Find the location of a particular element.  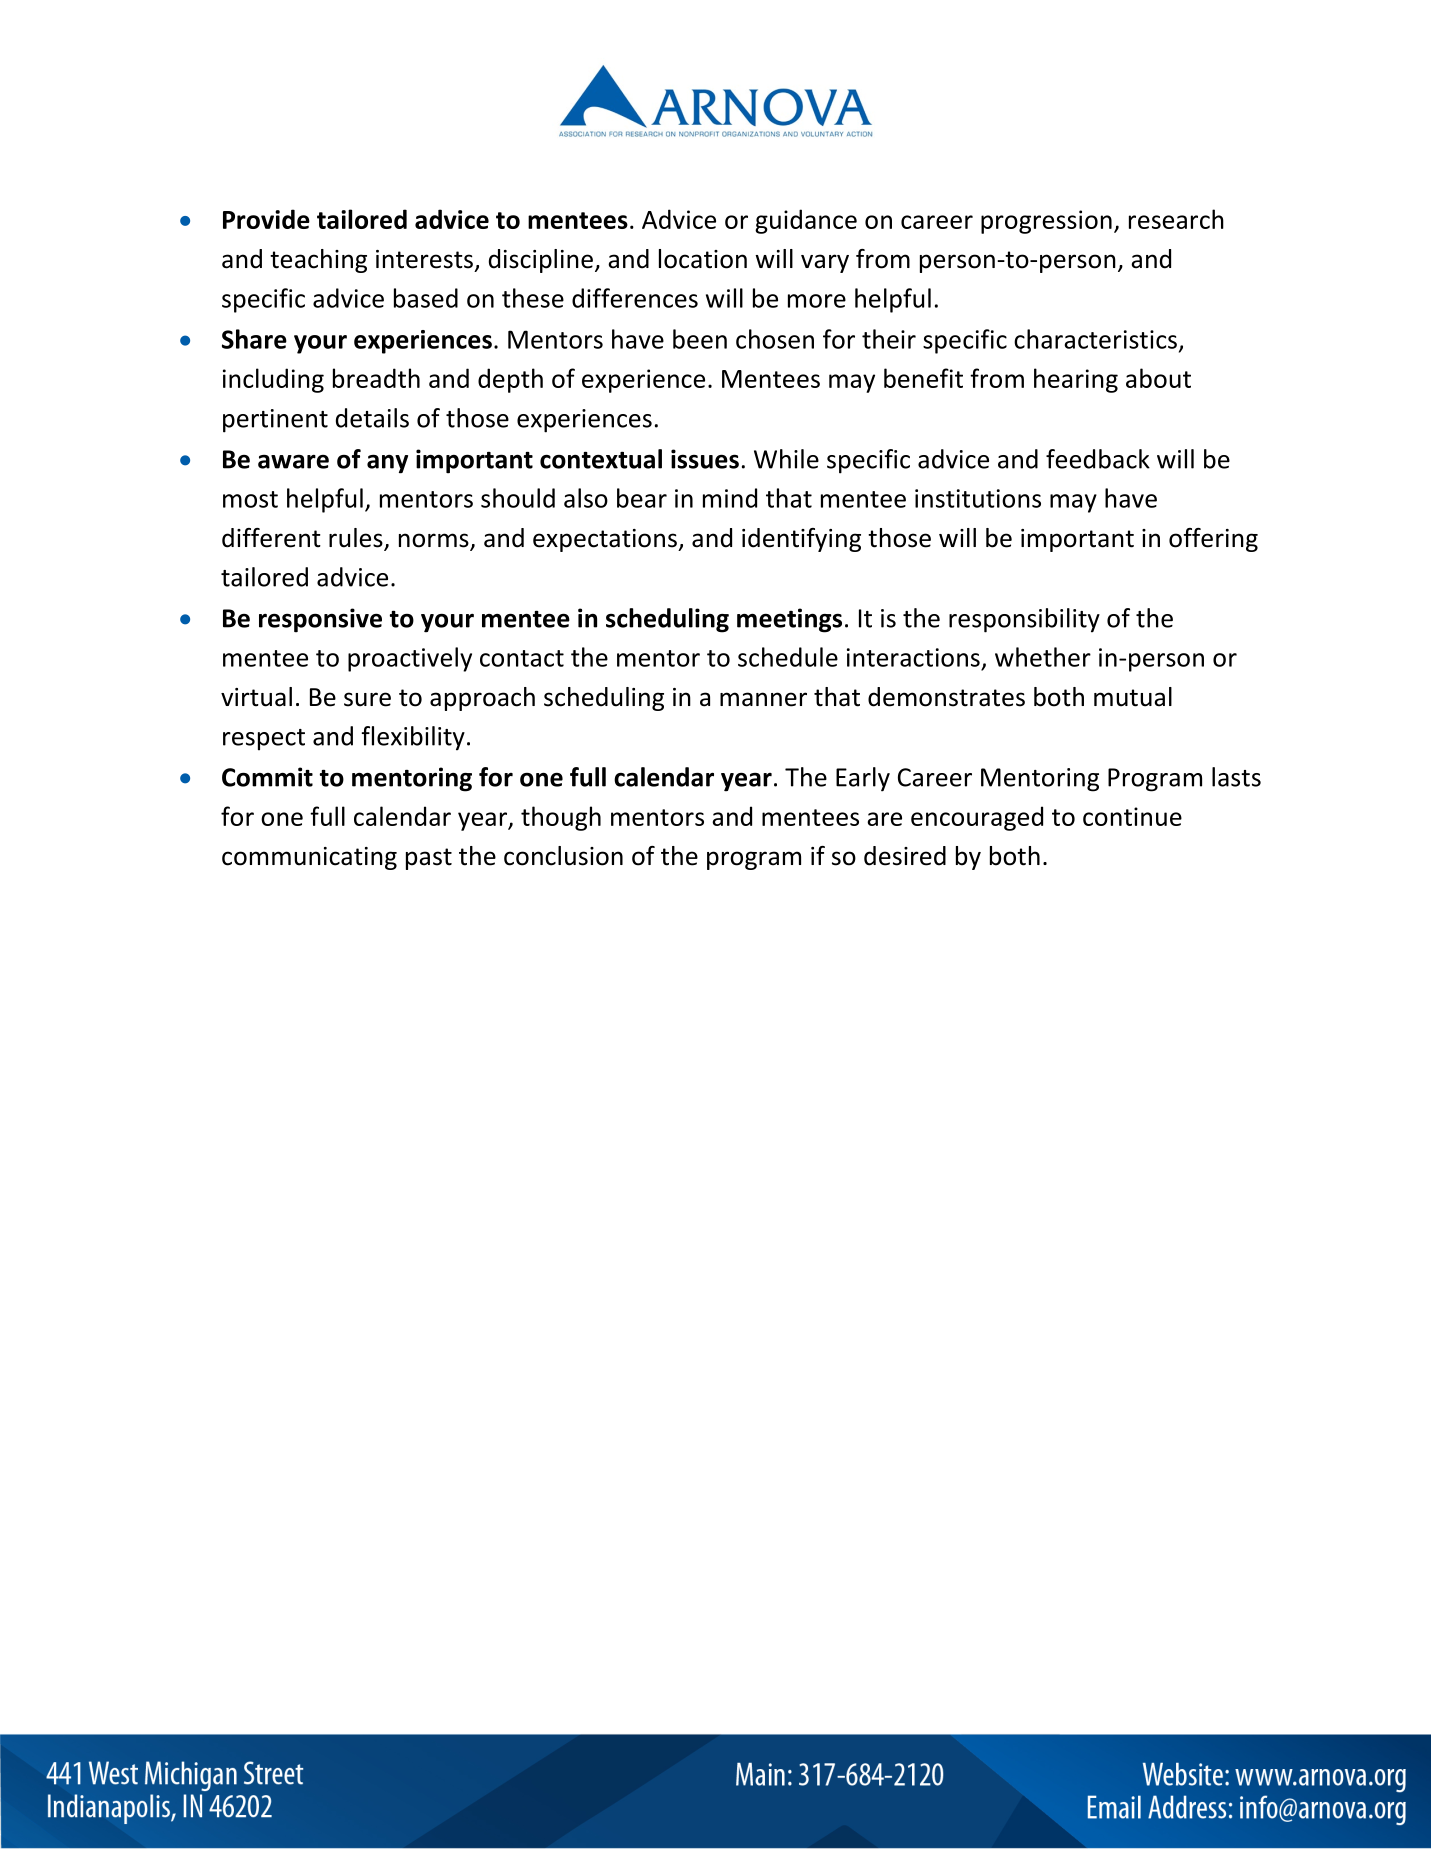

interests is located at coordinates (424, 259).
